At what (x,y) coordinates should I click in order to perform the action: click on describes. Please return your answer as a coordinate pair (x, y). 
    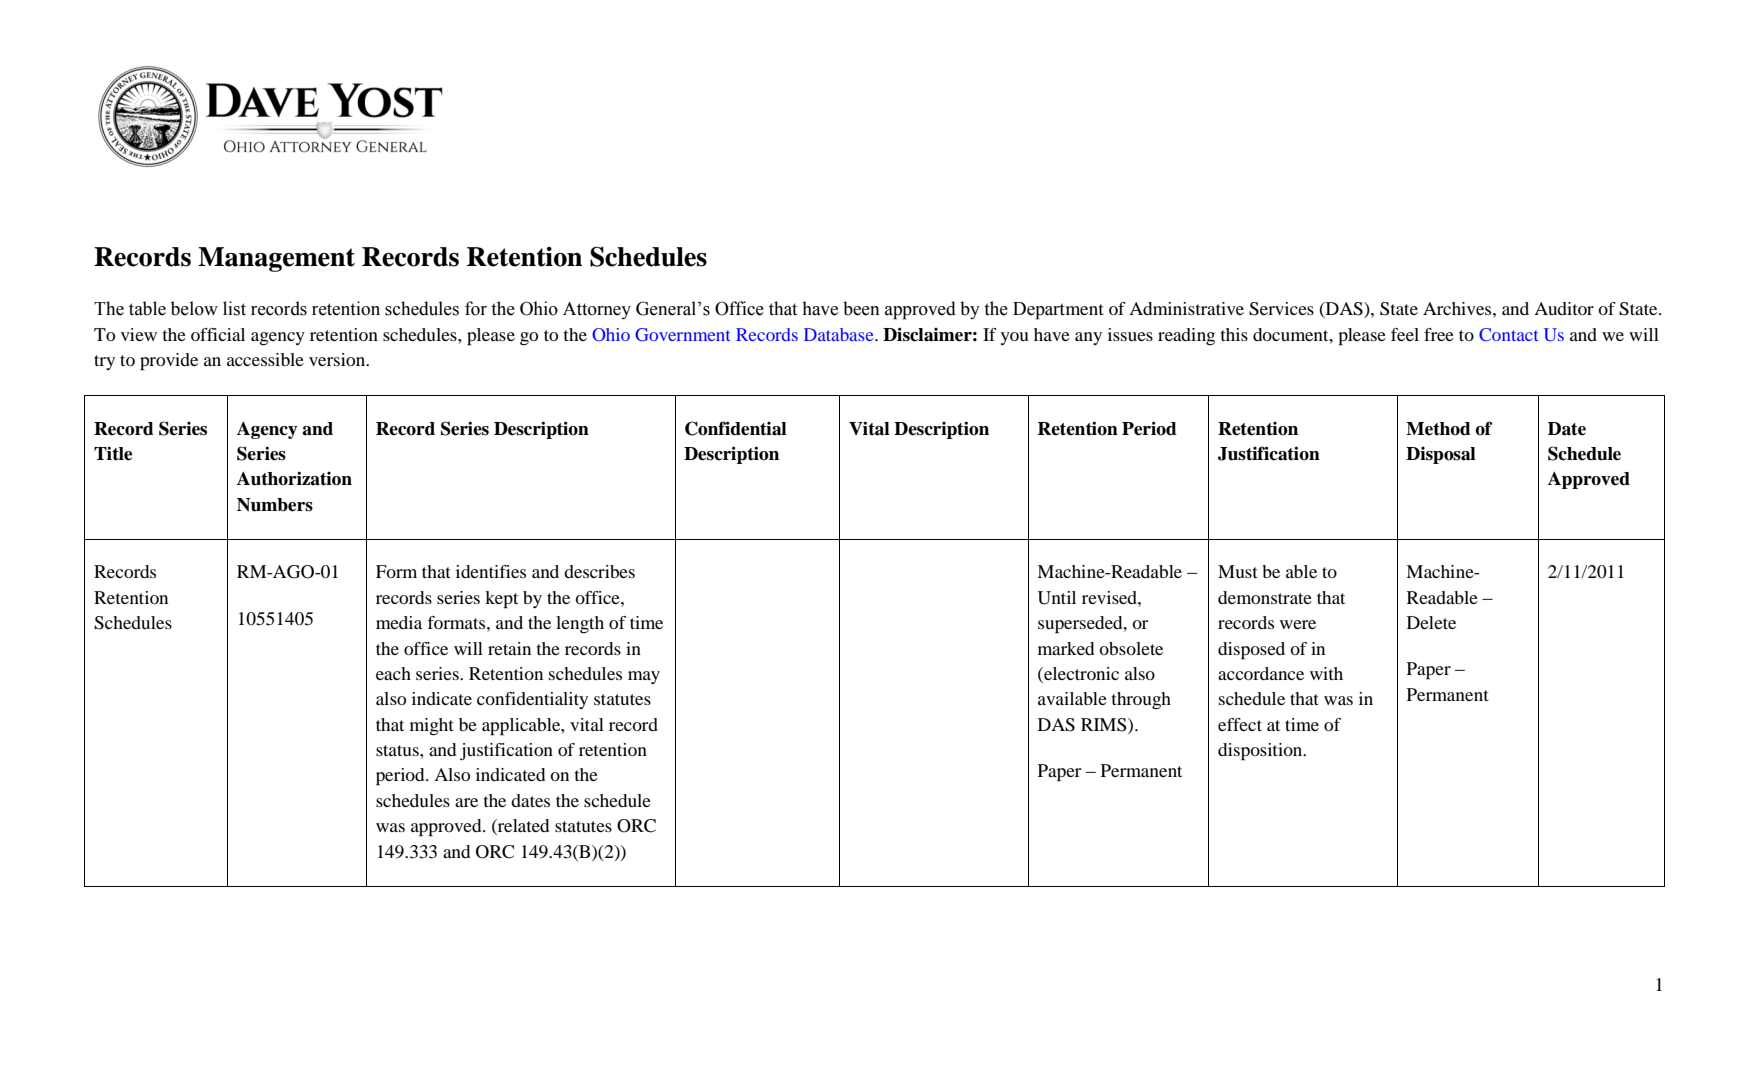
    Looking at the image, I should click on (599, 571).
